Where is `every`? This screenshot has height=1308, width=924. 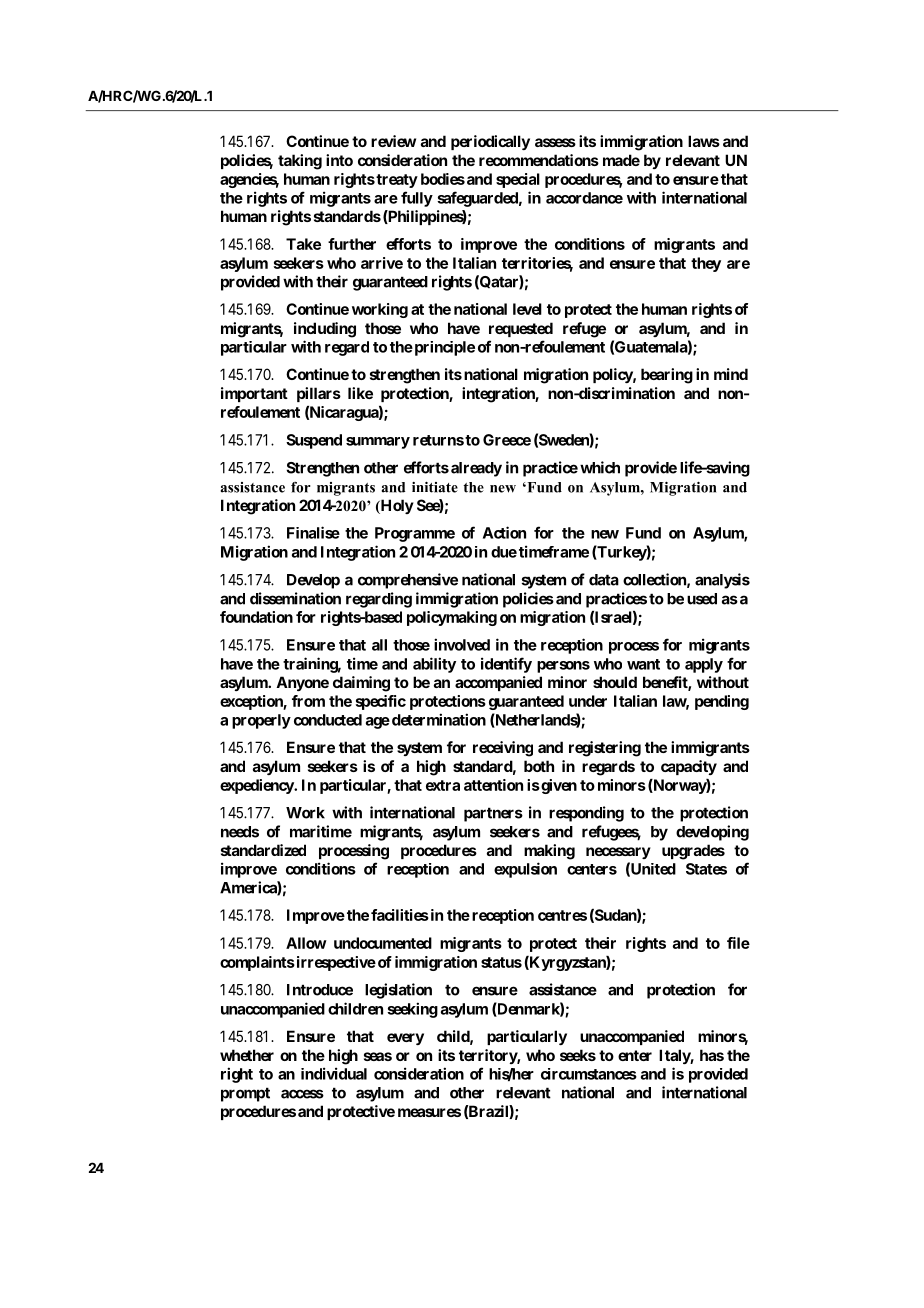 every is located at coordinates (405, 1039).
